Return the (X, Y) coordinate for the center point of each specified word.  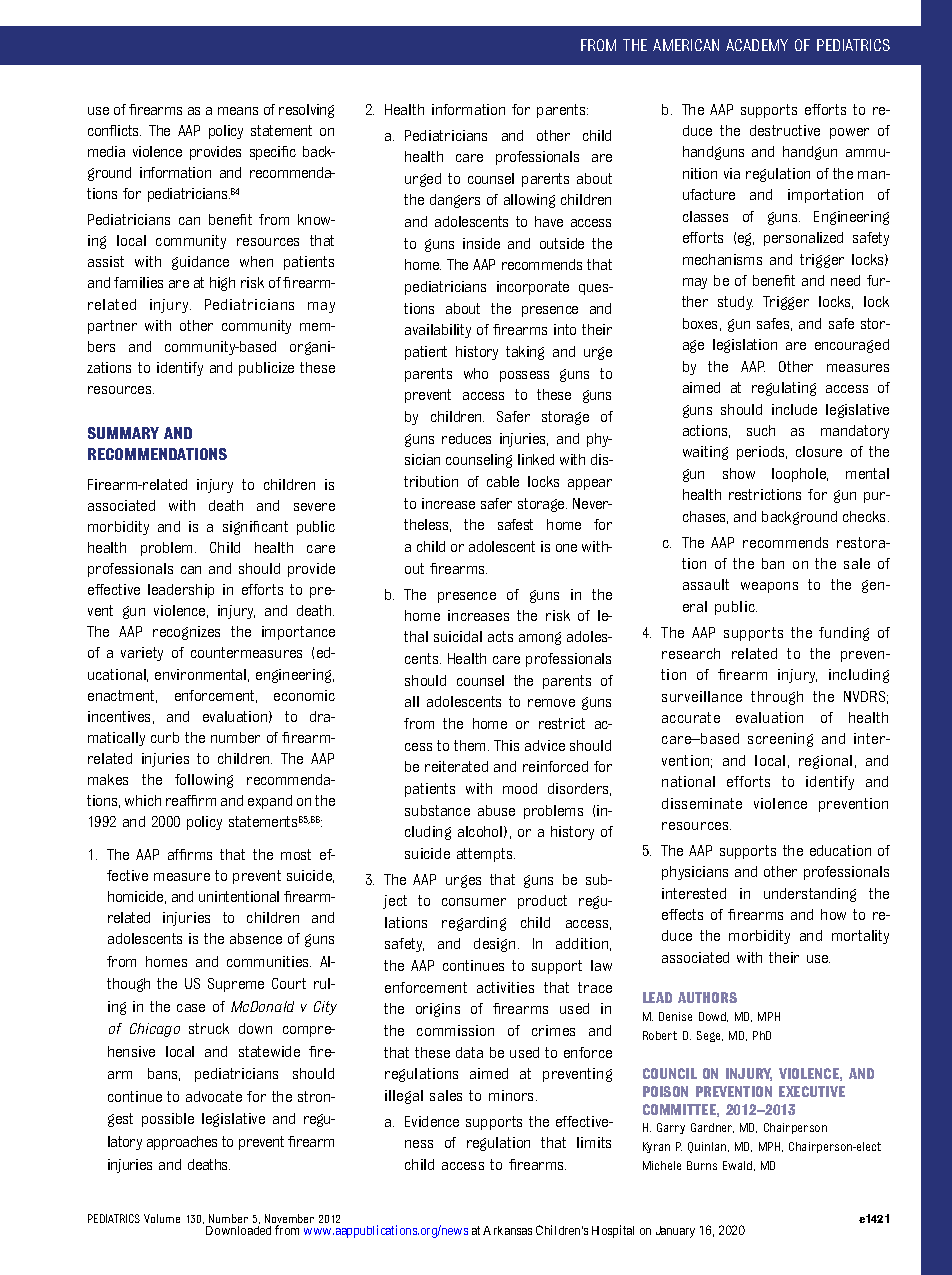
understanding (810, 895)
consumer (474, 902)
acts (500, 636)
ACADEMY (757, 45)
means (238, 111)
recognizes (186, 633)
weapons (769, 587)
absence (256, 938)
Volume (162, 1218)
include (794, 409)
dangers (455, 201)
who (476, 373)
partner (112, 327)
